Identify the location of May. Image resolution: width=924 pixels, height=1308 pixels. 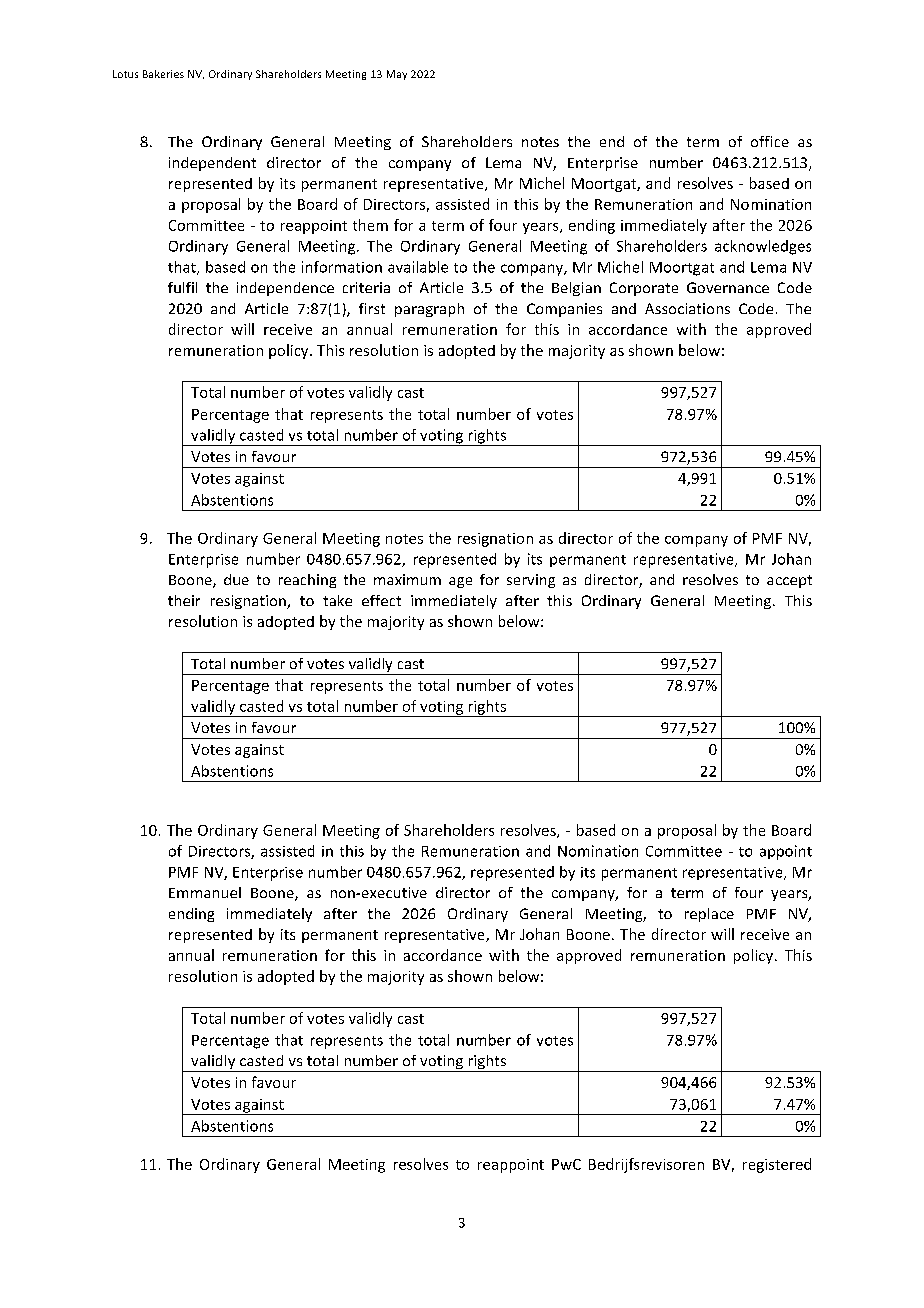
(397, 75).
